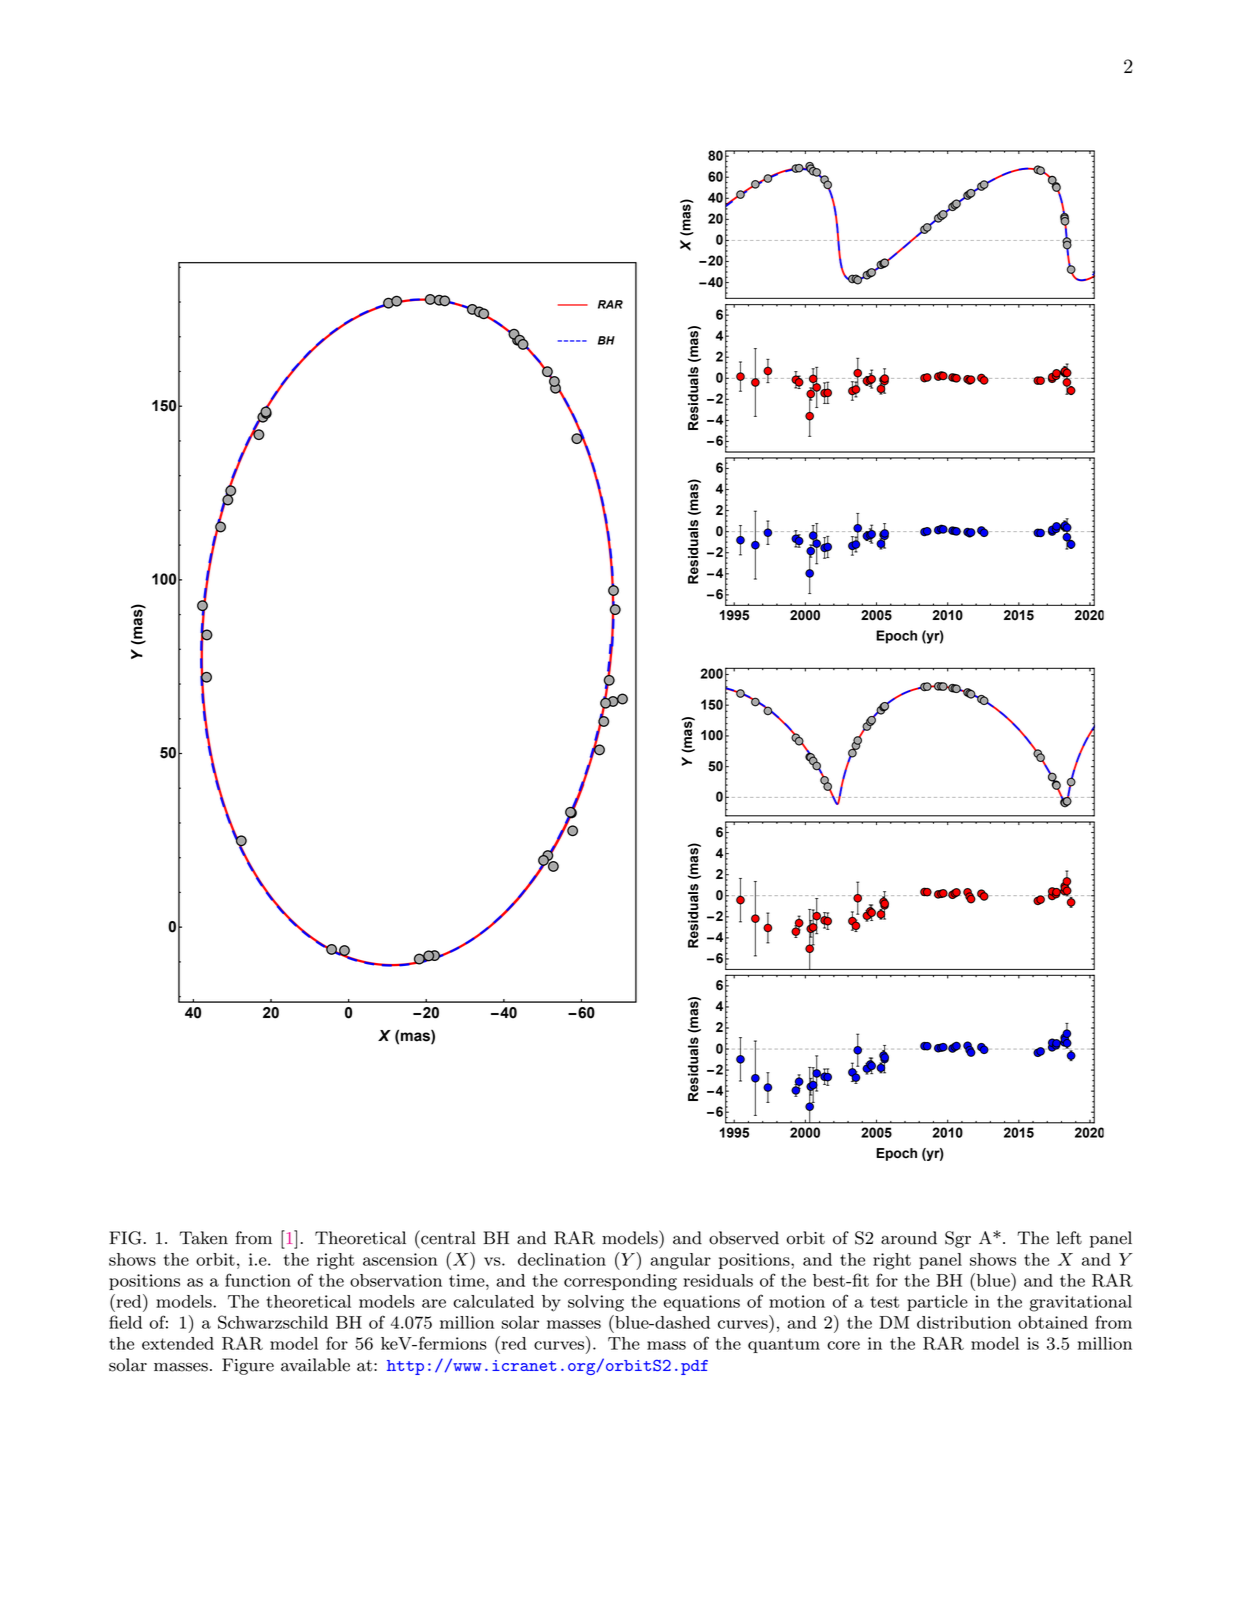 Image resolution: width=1234 pixels, height=1597 pixels. What do you see at coordinates (620, 1282) in the image?
I see `corresponding` at bounding box center [620, 1282].
